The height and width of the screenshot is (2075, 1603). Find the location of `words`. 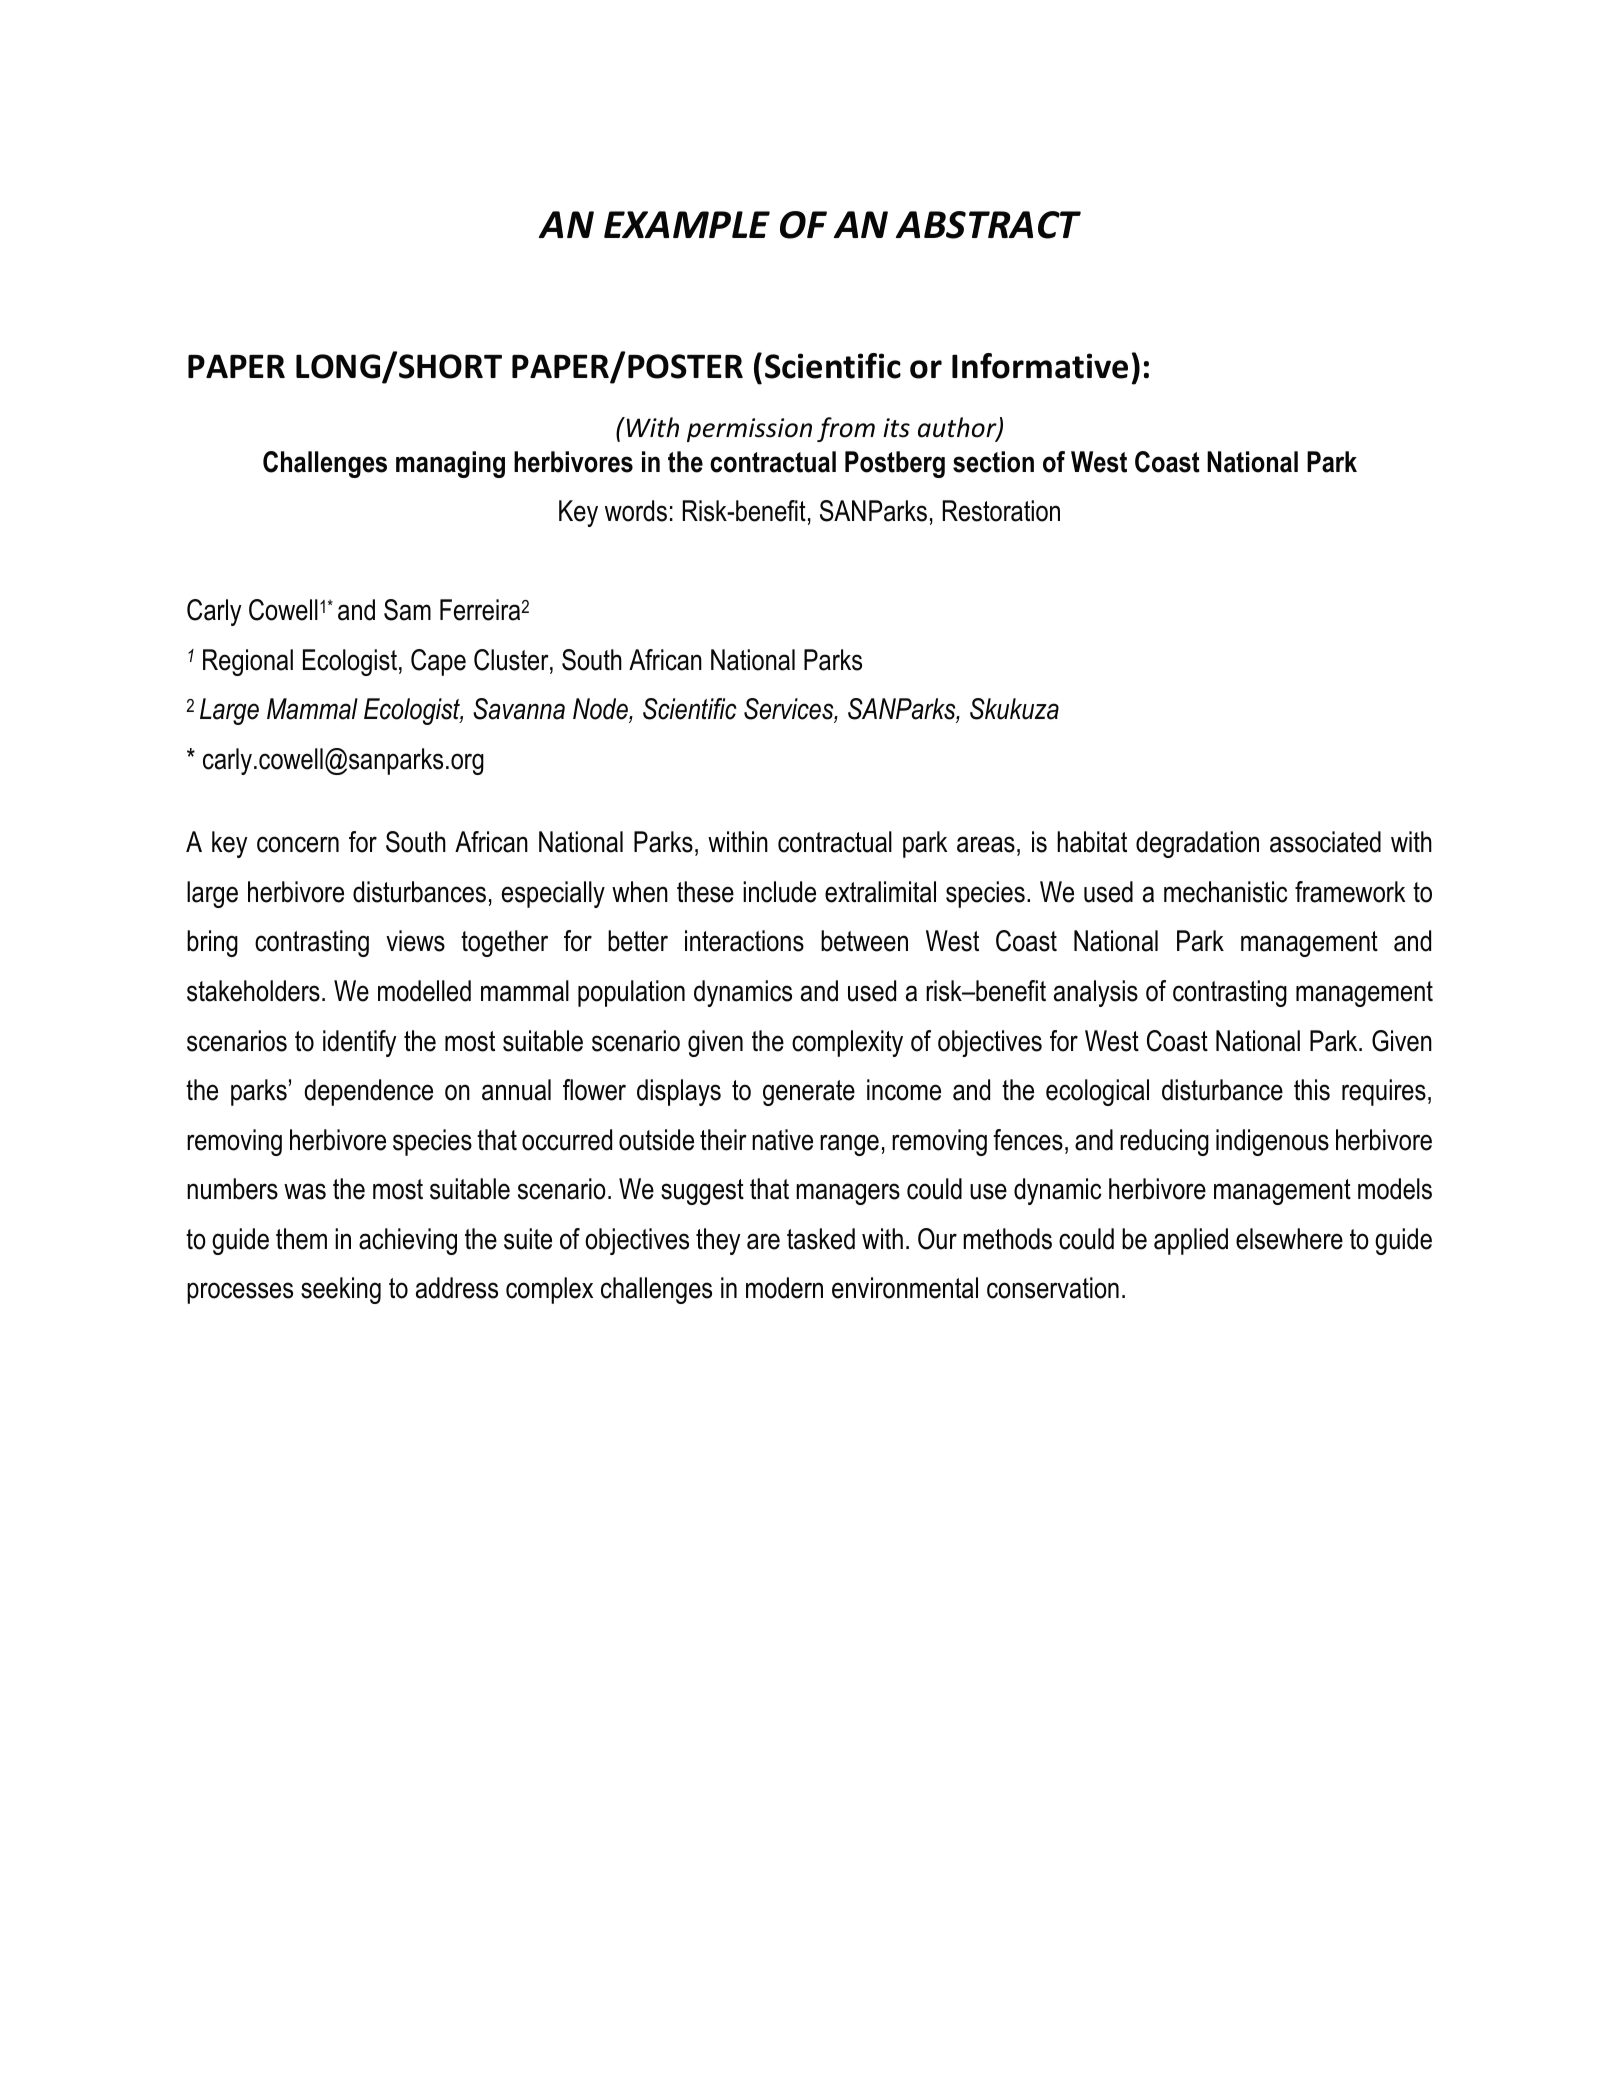

words is located at coordinates (636, 511).
